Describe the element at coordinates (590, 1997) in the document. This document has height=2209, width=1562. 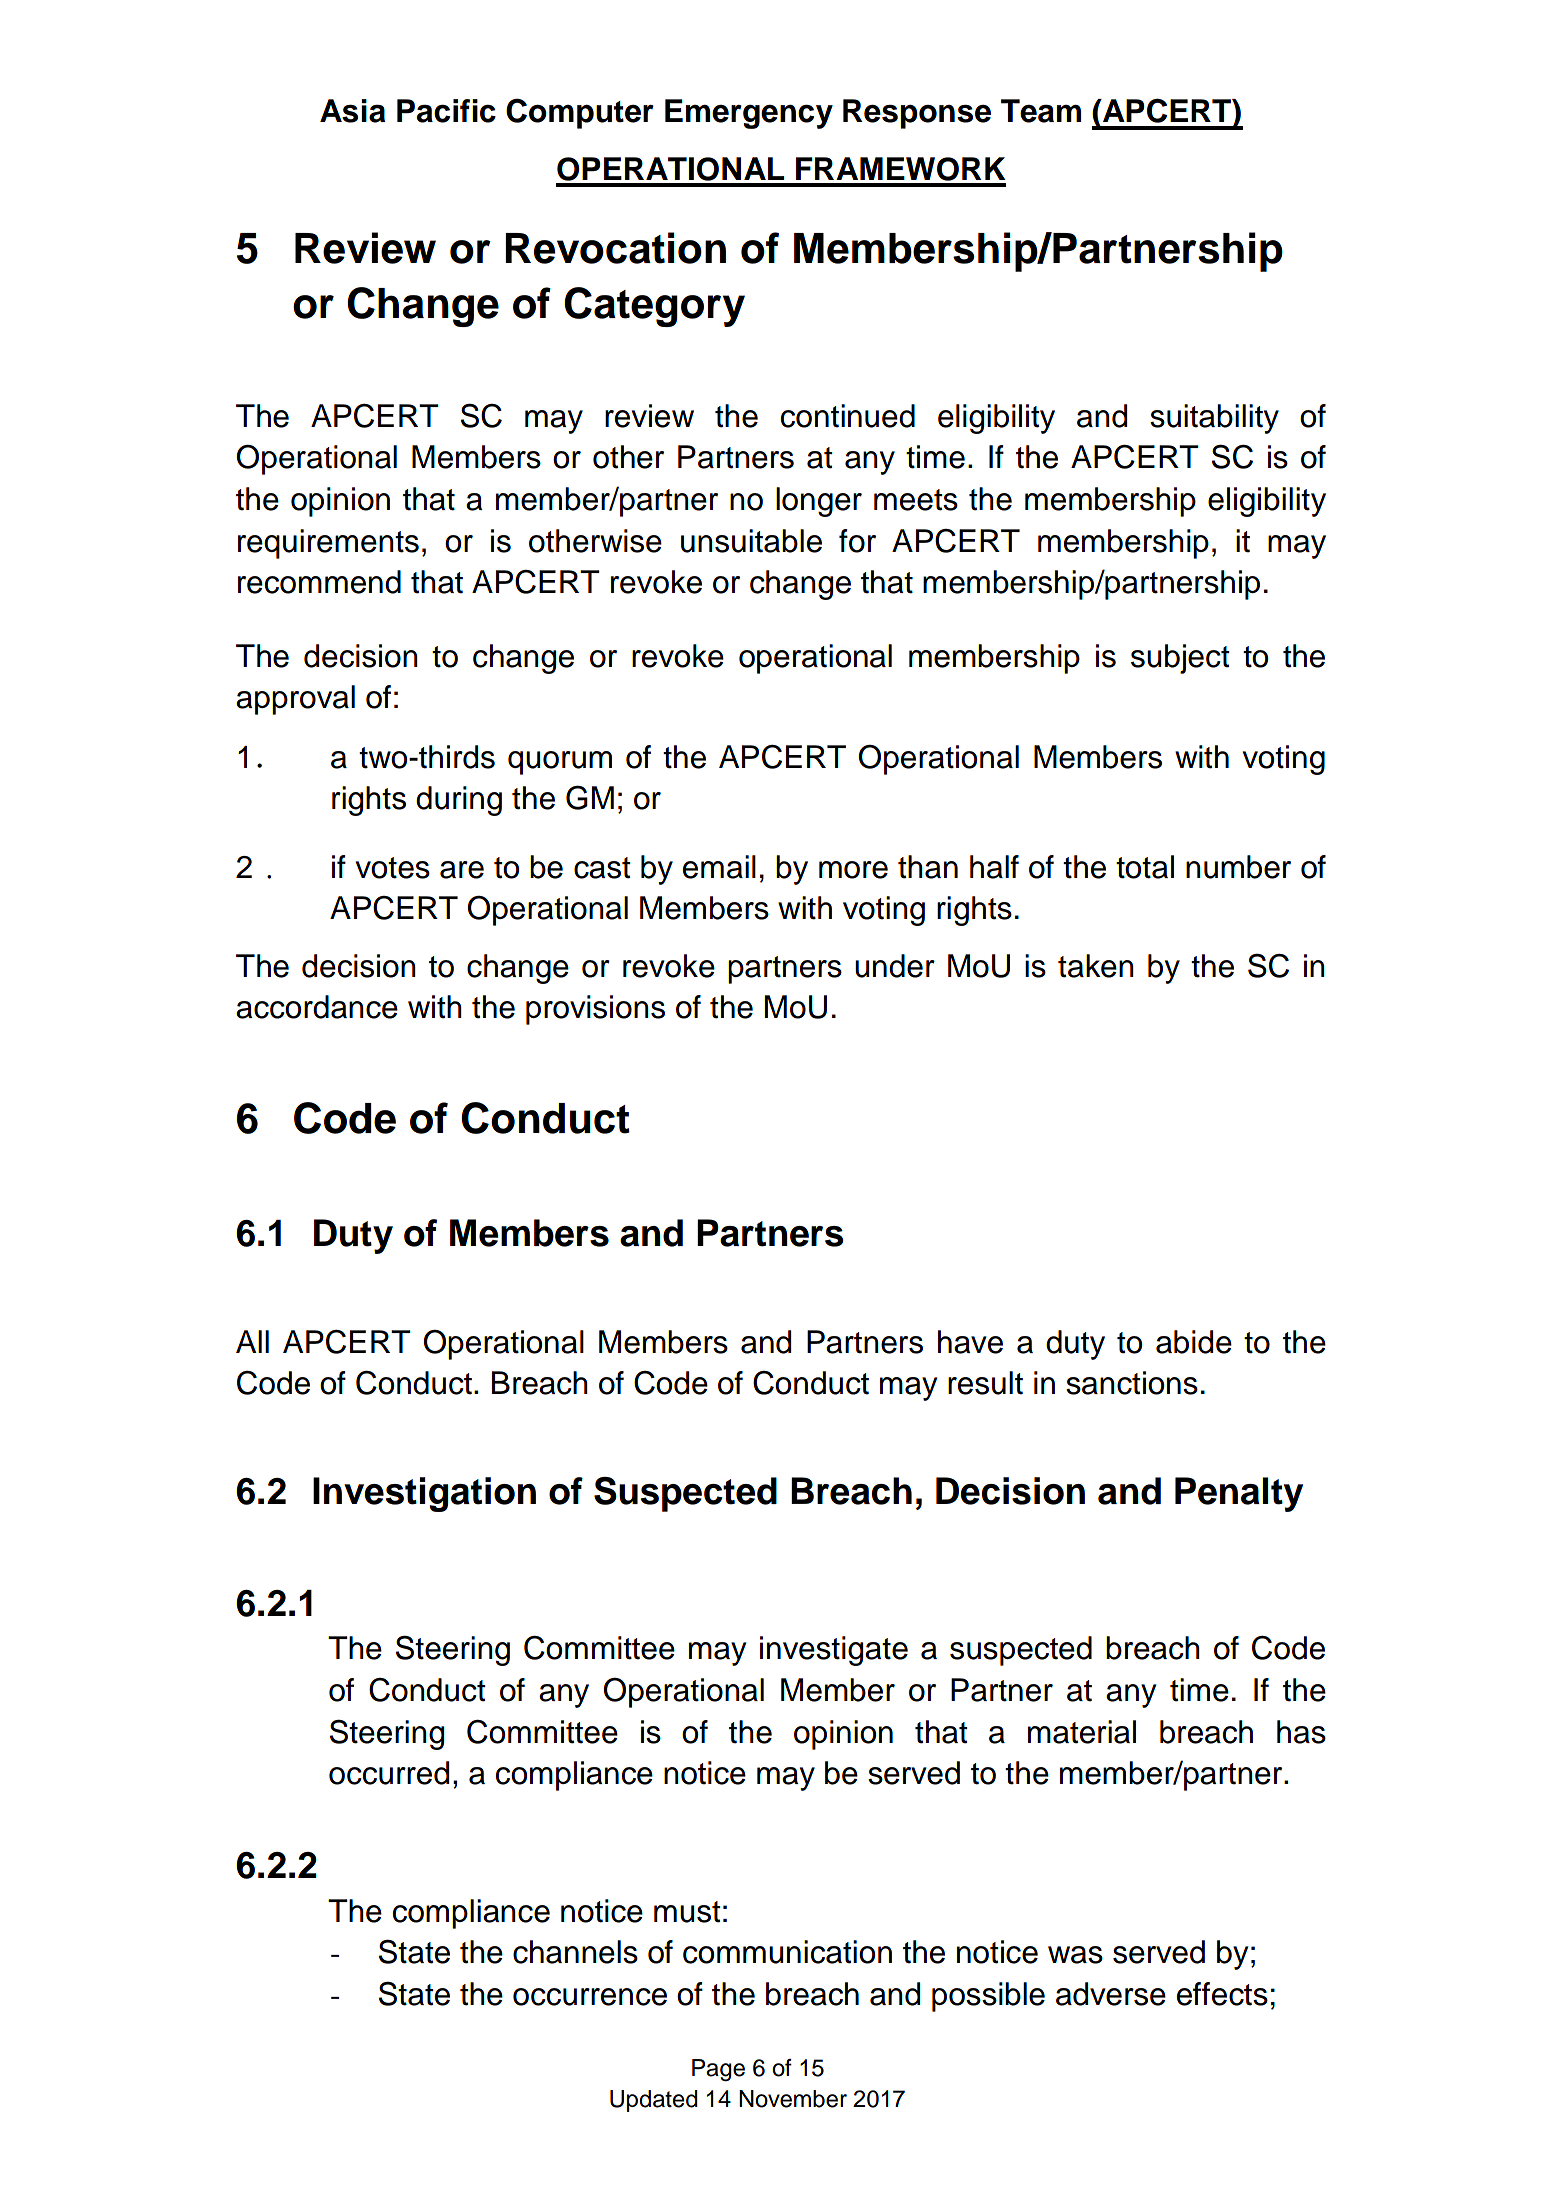
I see `occurrence` at that location.
